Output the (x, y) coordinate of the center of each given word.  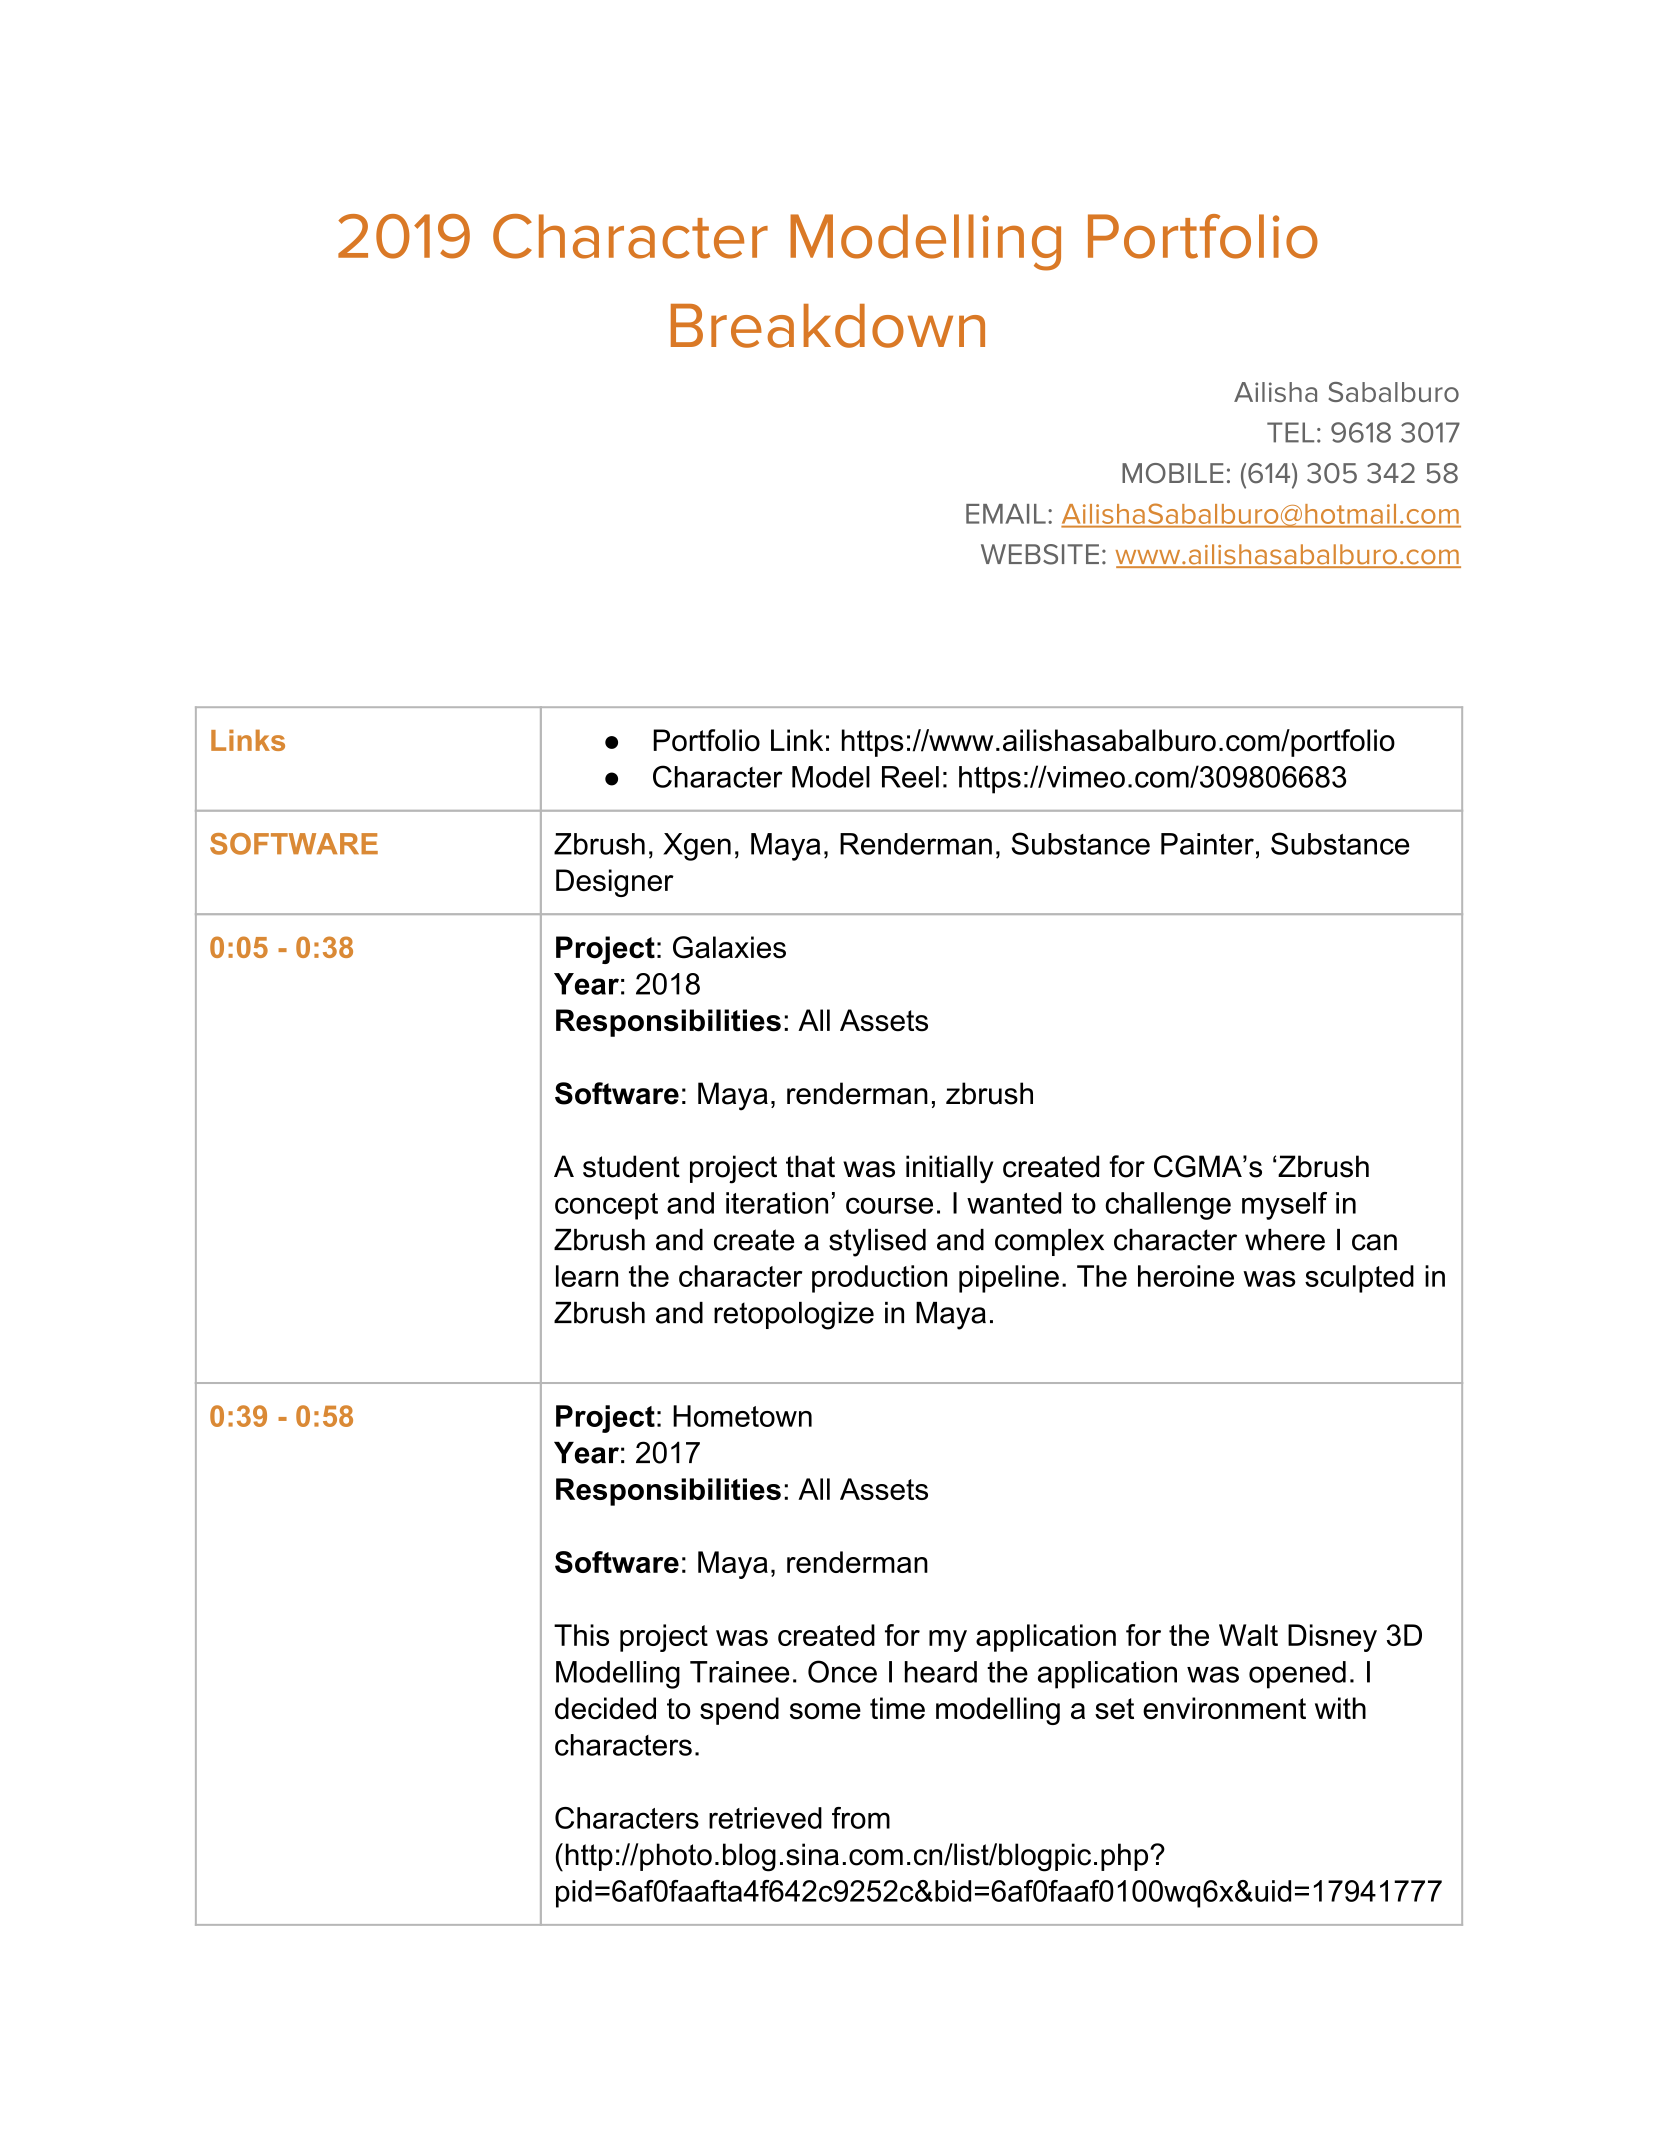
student (631, 1166)
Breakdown (828, 326)
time (897, 1708)
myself (1284, 1206)
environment (1224, 1708)
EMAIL (1006, 514)
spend (739, 1711)
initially (949, 1169)
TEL (1290, 432)
